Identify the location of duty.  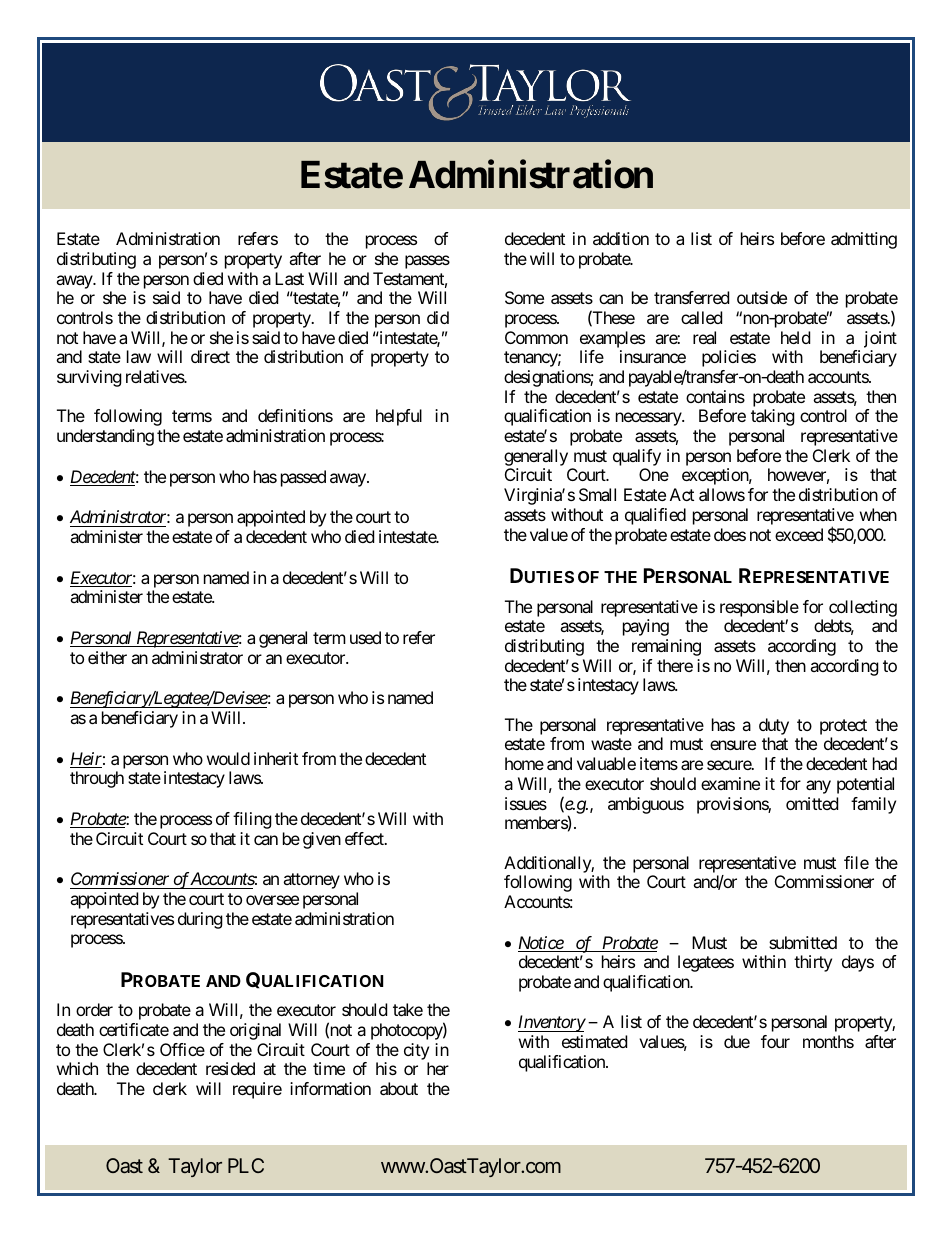
(774, 726).
